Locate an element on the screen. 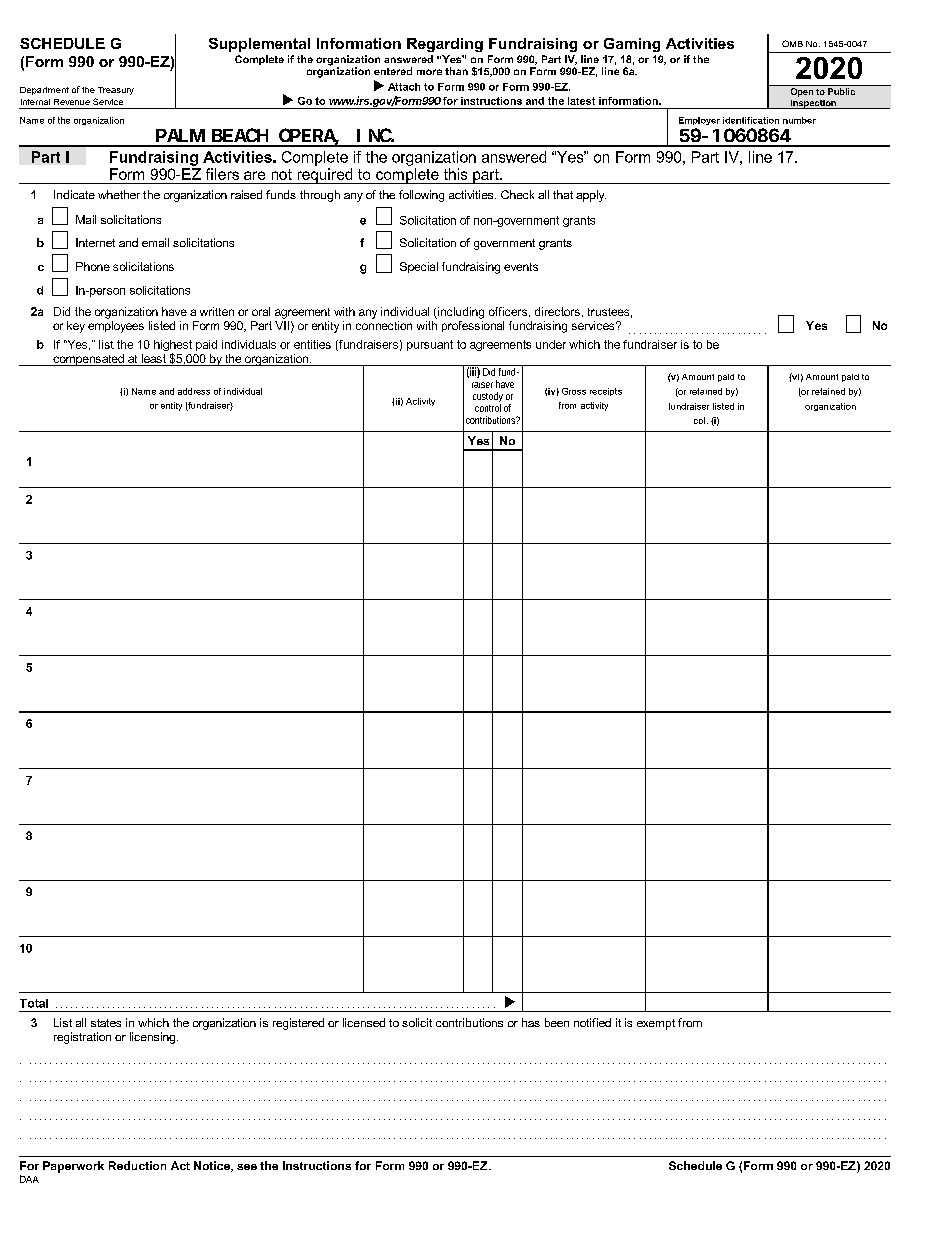 The height and width of the screenshot is (1233, 952). exempt is located at coordinates (656, 1024).
